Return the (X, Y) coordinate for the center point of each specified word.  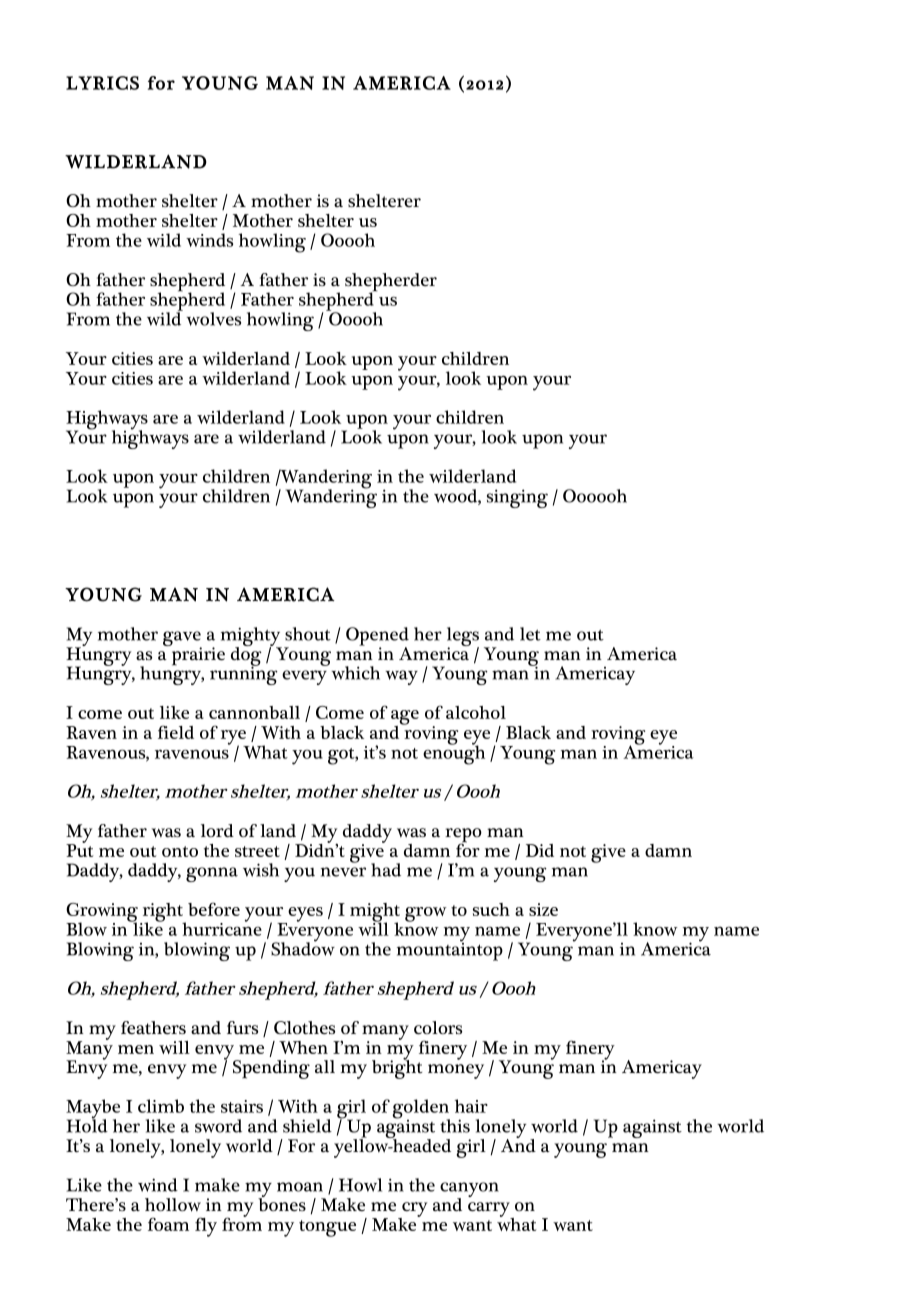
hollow (173, 1205)
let (530, 634)
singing (517, 498)
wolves (213, 319)
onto (180, 851)
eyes (304, 915)
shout (308, 634)
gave (182, 640)
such (491, 909)
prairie (197, 655)
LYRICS (102, 83)
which (355, 673)
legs (463, 638)
